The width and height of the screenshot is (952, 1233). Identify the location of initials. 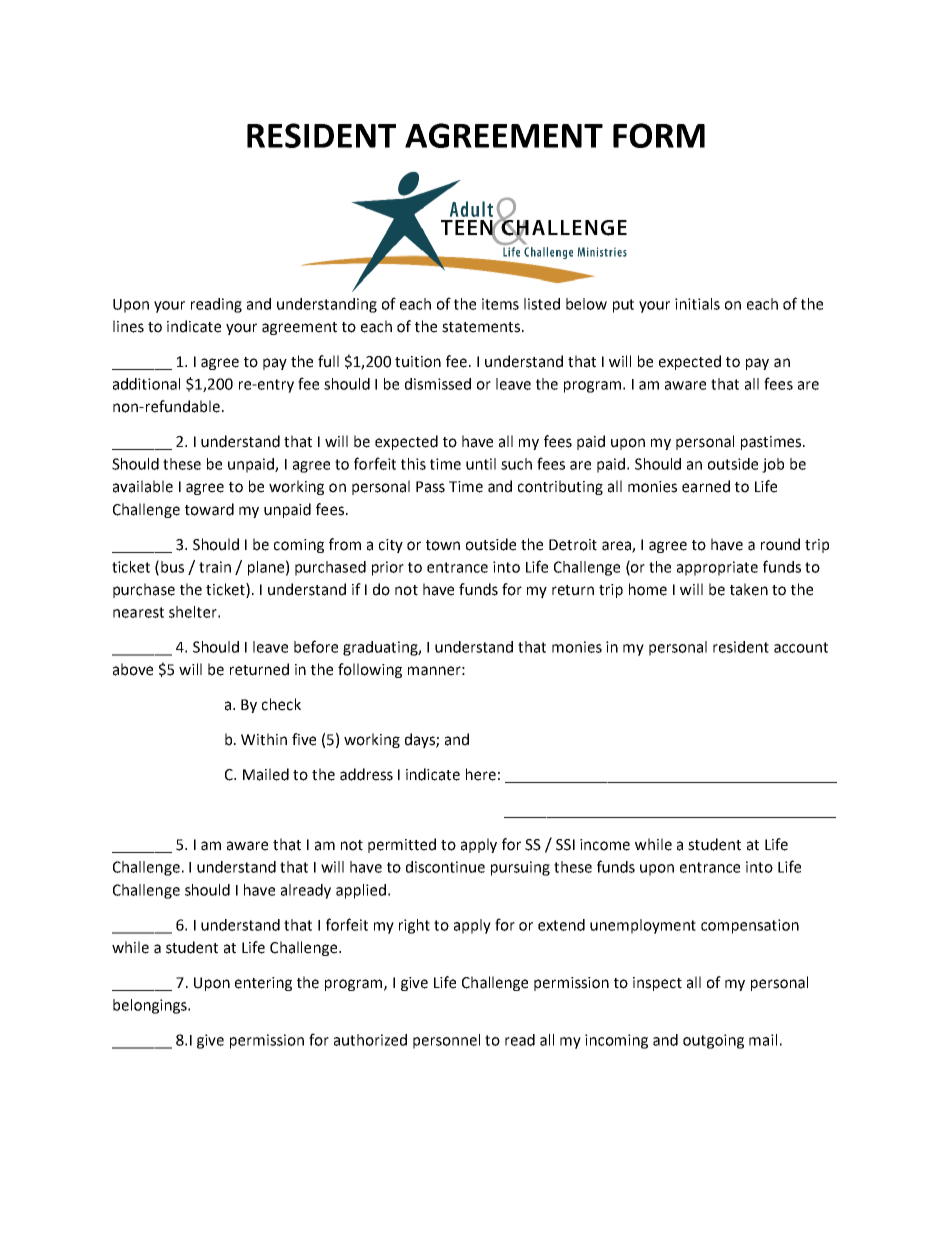
(697, 304).
